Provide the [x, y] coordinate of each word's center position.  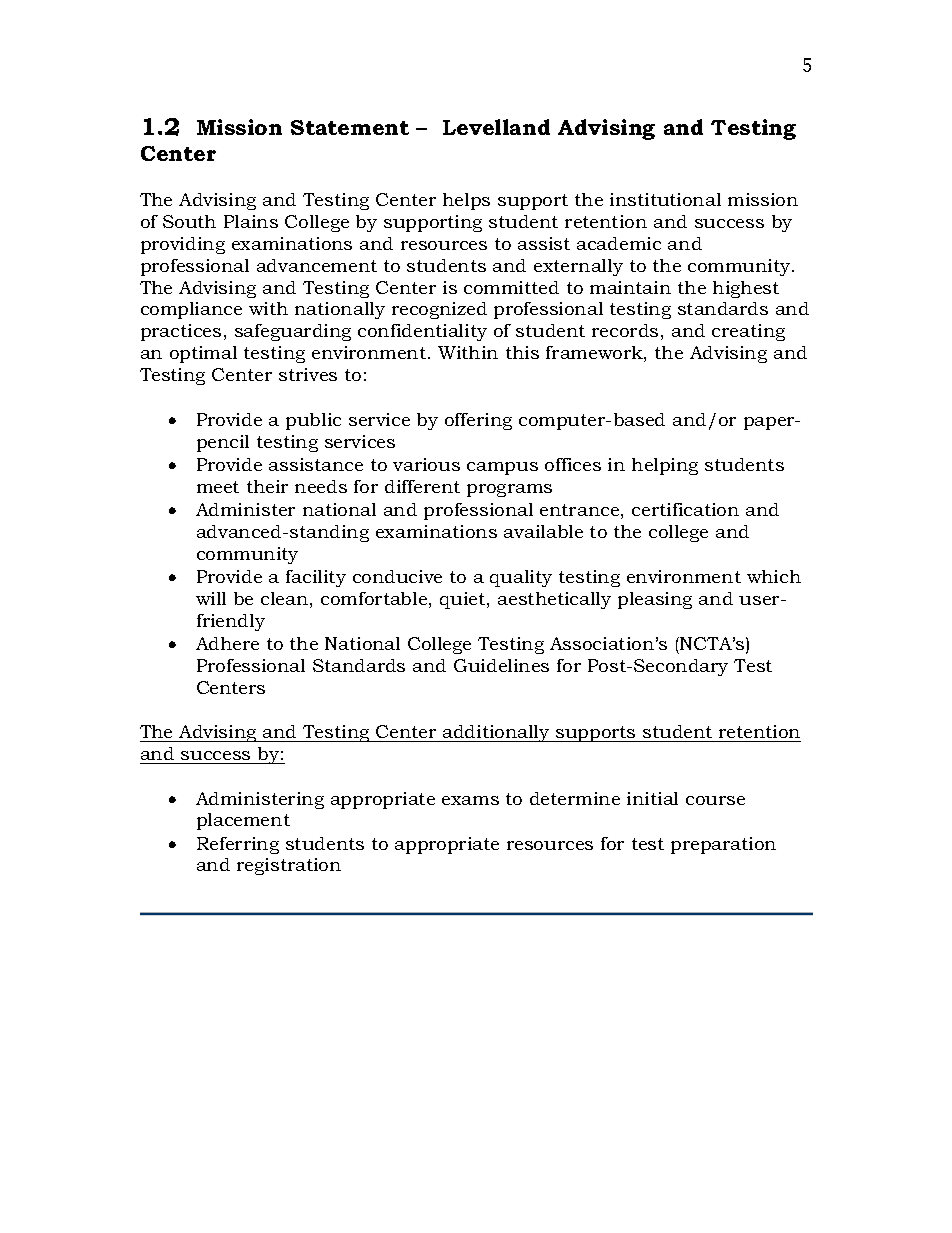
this [522, 352]
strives [308, 374]
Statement [350, 127]
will [211, 598]
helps [466, 201]
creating [748, 332]
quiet [464, 600]
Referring [238, 845]
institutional [665, 199]
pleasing [655, 600]
